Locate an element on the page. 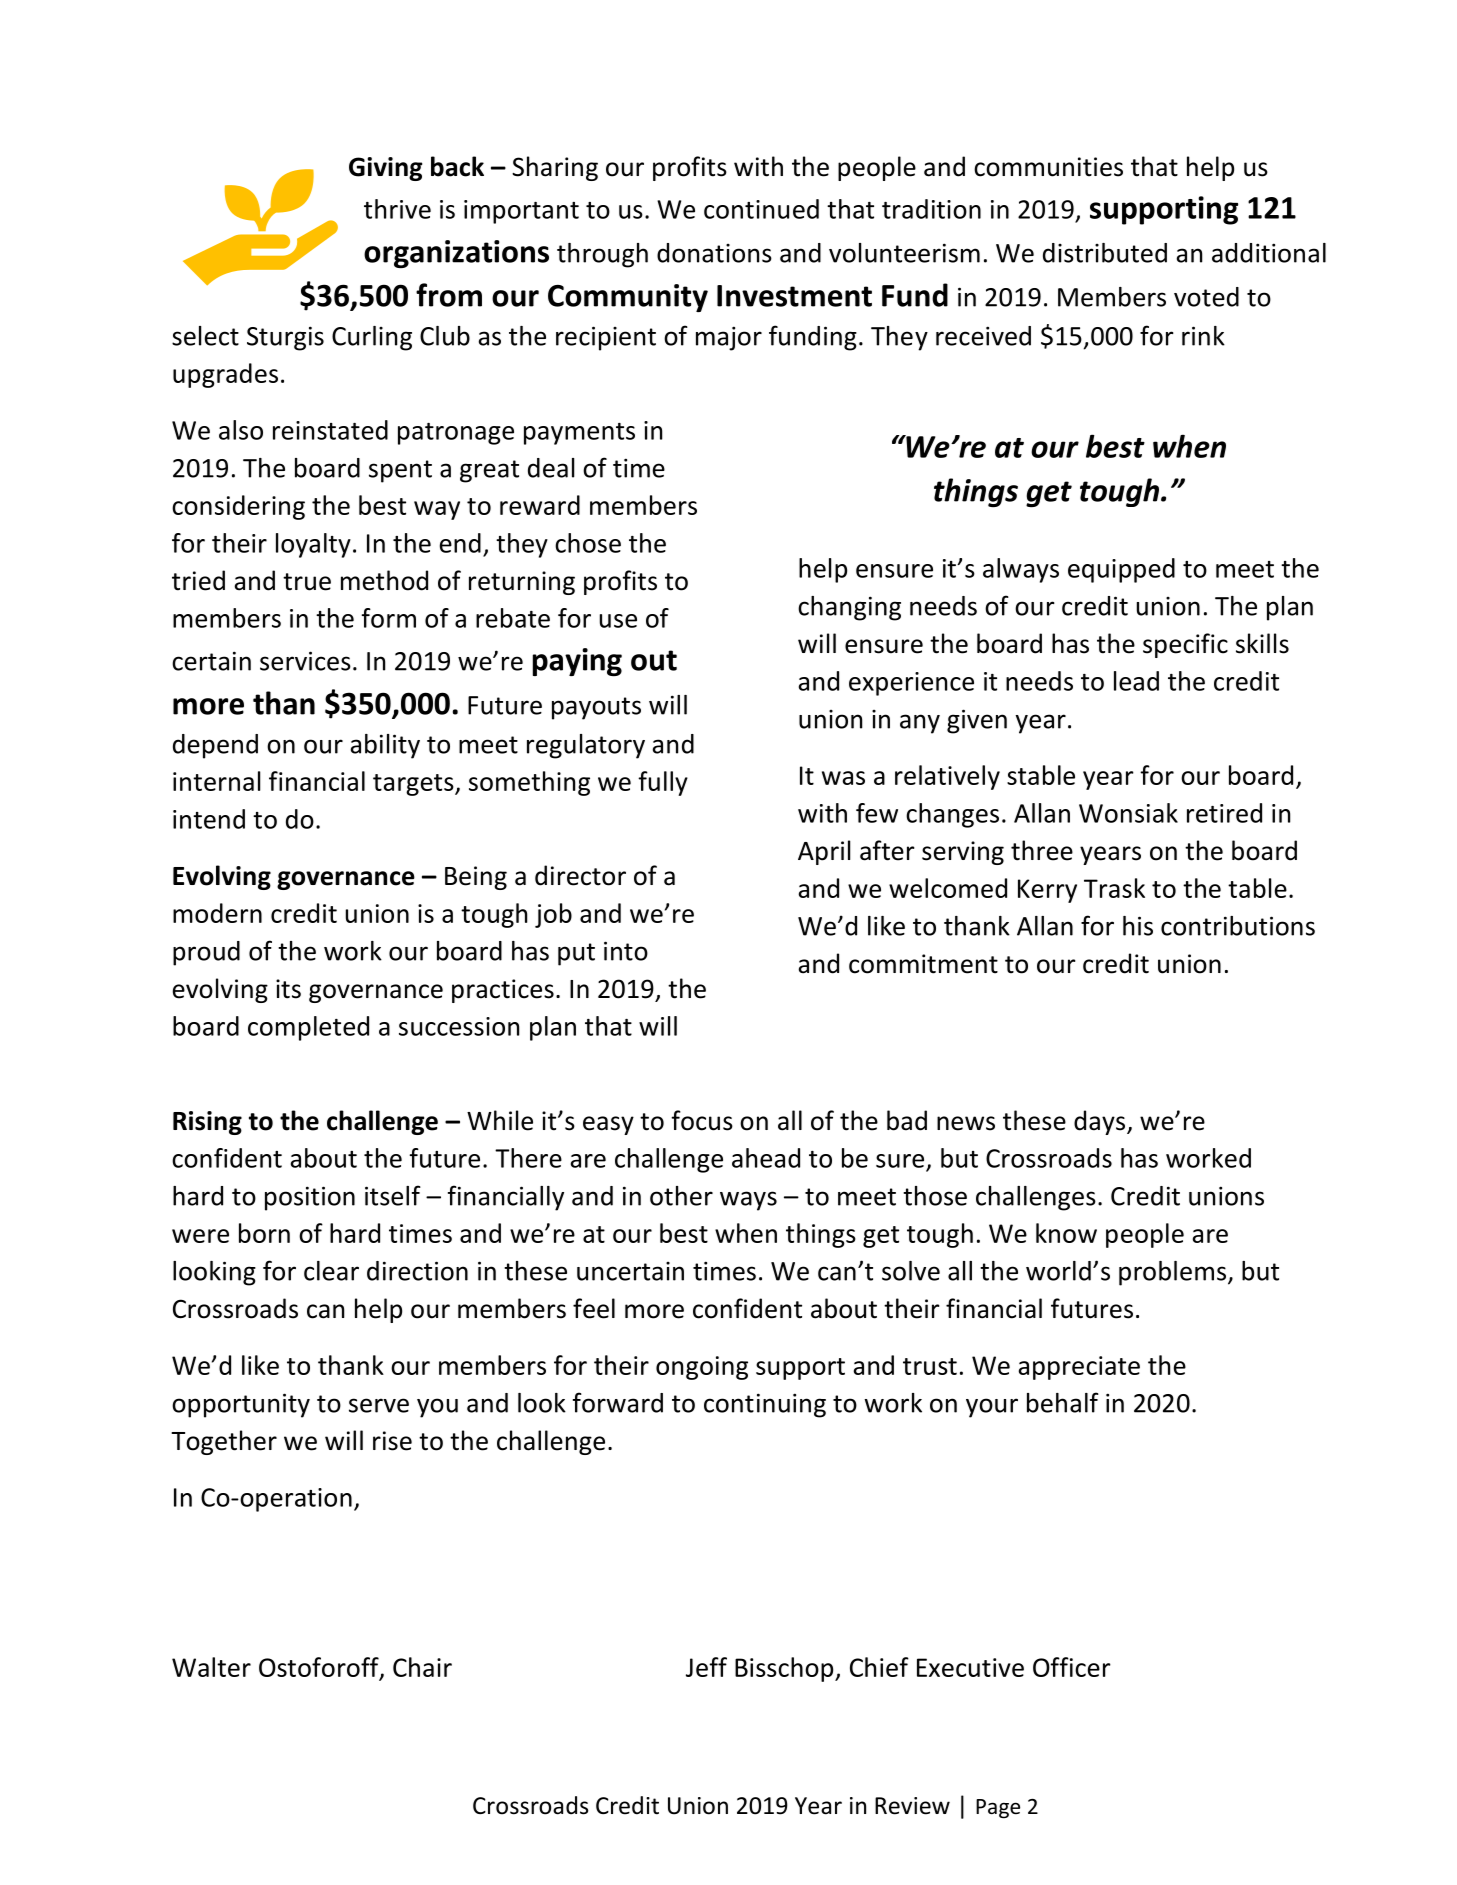 Image resolution: width=1457 pixels, height=1885 pixels. completed is located at coordinates (308, 1028).
